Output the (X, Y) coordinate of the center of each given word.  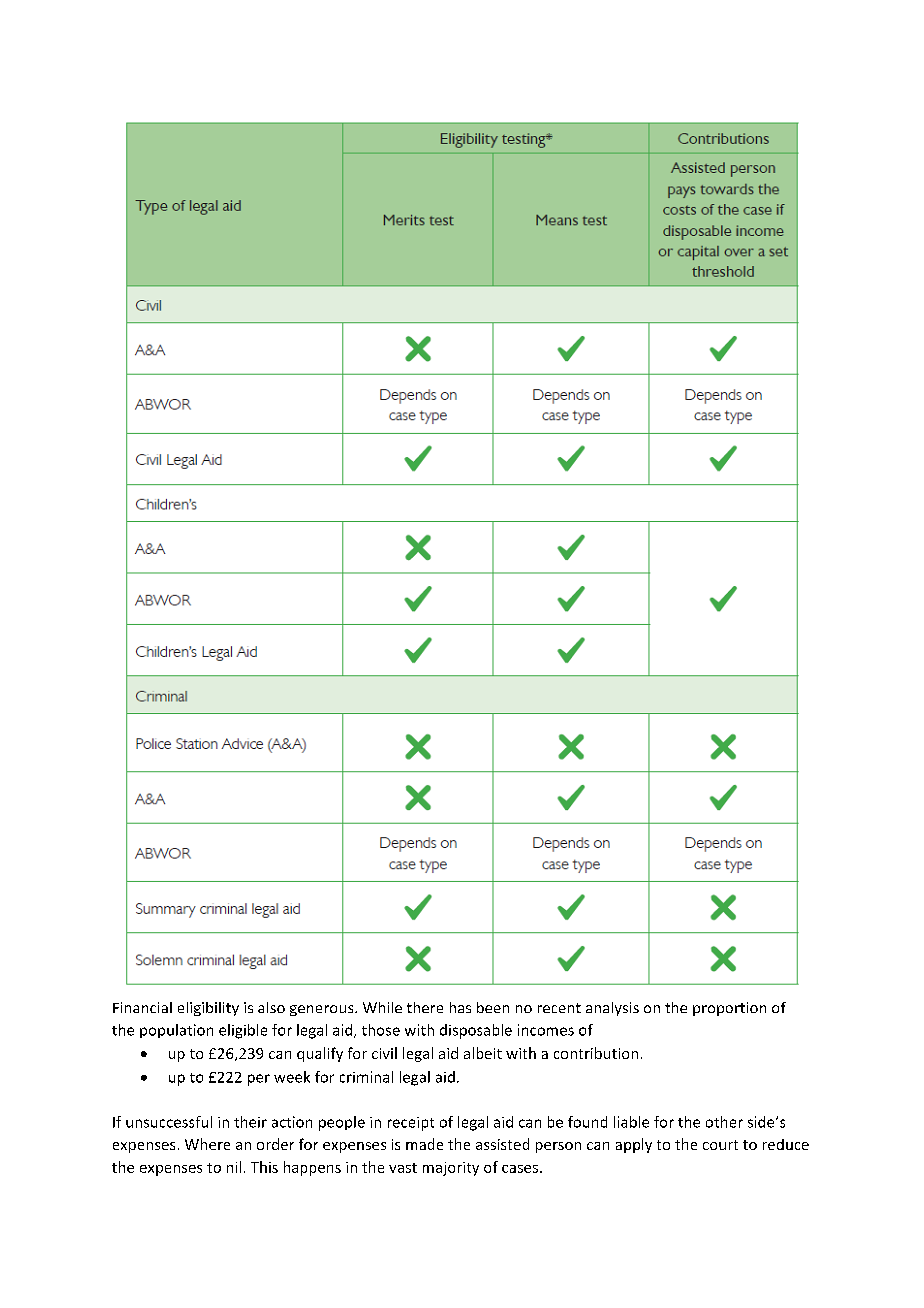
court (720, 1145)
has (460, 1007)
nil (234, 1167)
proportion (729, 1009)
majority (451, 1169)
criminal (366, 1077)
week (292, 1077)
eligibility (208, 1009)
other (724, 1122)
